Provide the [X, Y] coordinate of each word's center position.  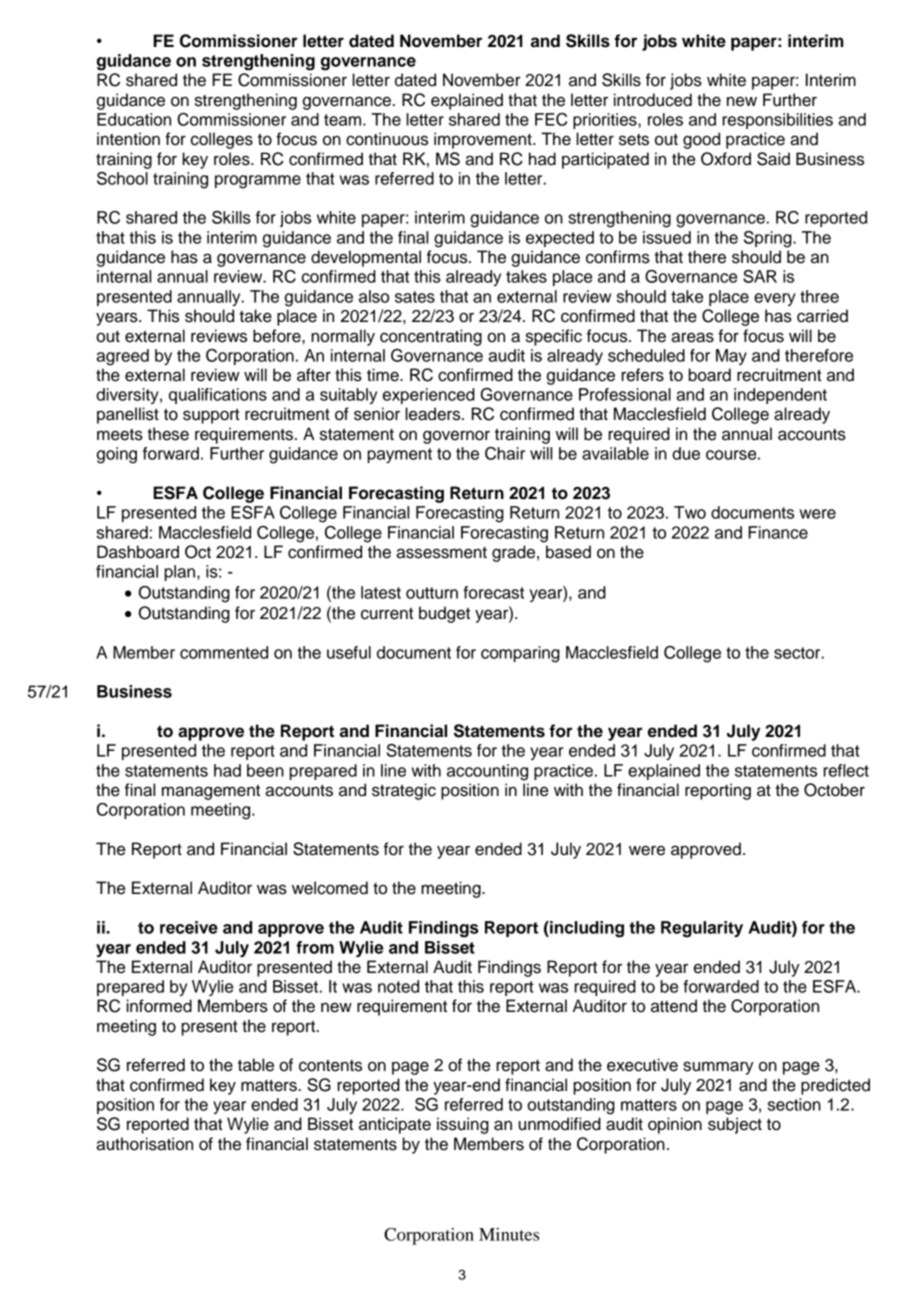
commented [224, 652]
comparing [520, 654]
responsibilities [777, 121]
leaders [434, 414]
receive [189, 927]
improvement [484, 140]
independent [780, 396]
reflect [846, 770]
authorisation [144, 1144]
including [586, 929]
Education [134, 119]
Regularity [702, 929]
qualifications [218, 396]
